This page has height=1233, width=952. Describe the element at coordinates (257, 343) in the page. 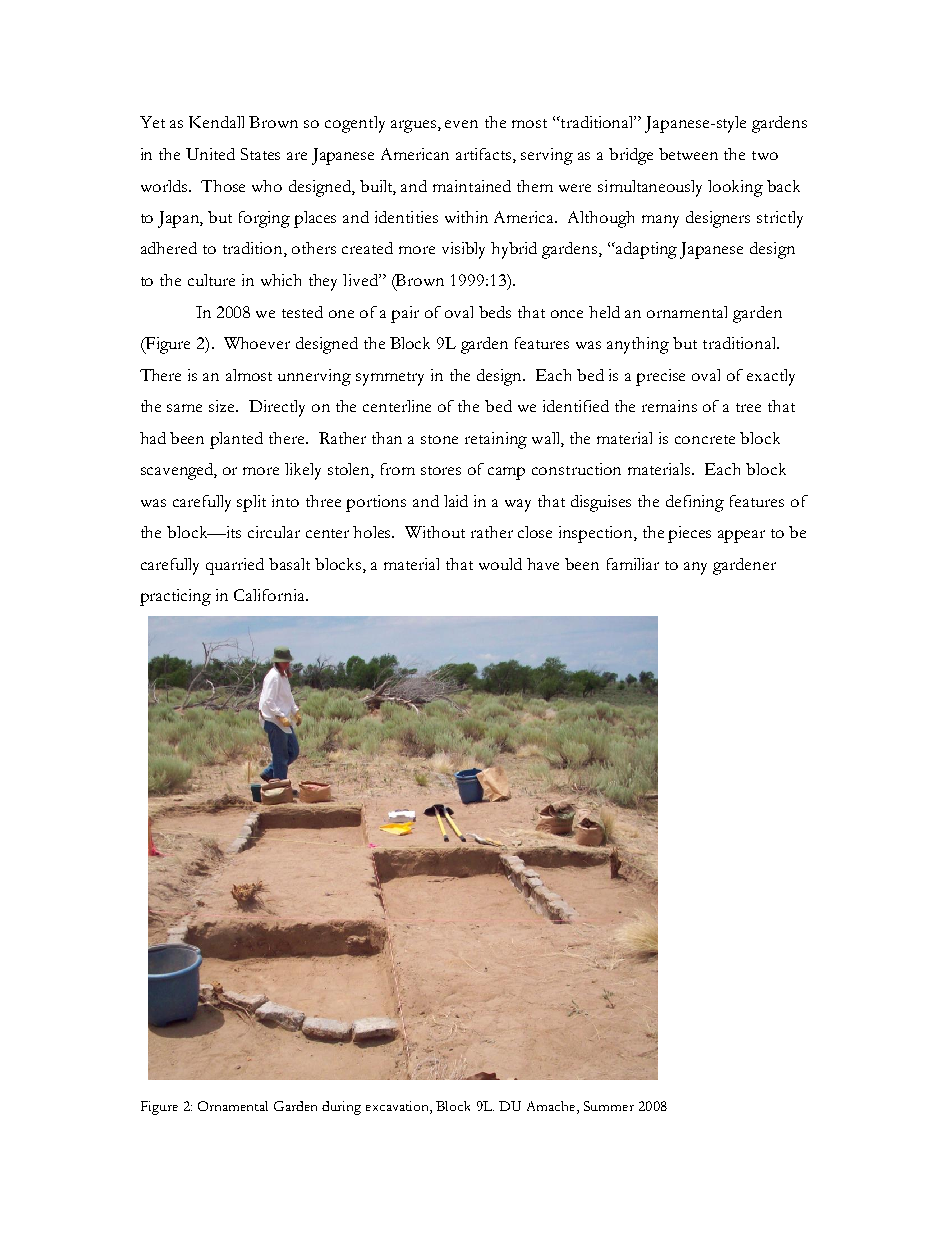

I see `Whoever` at that location.
